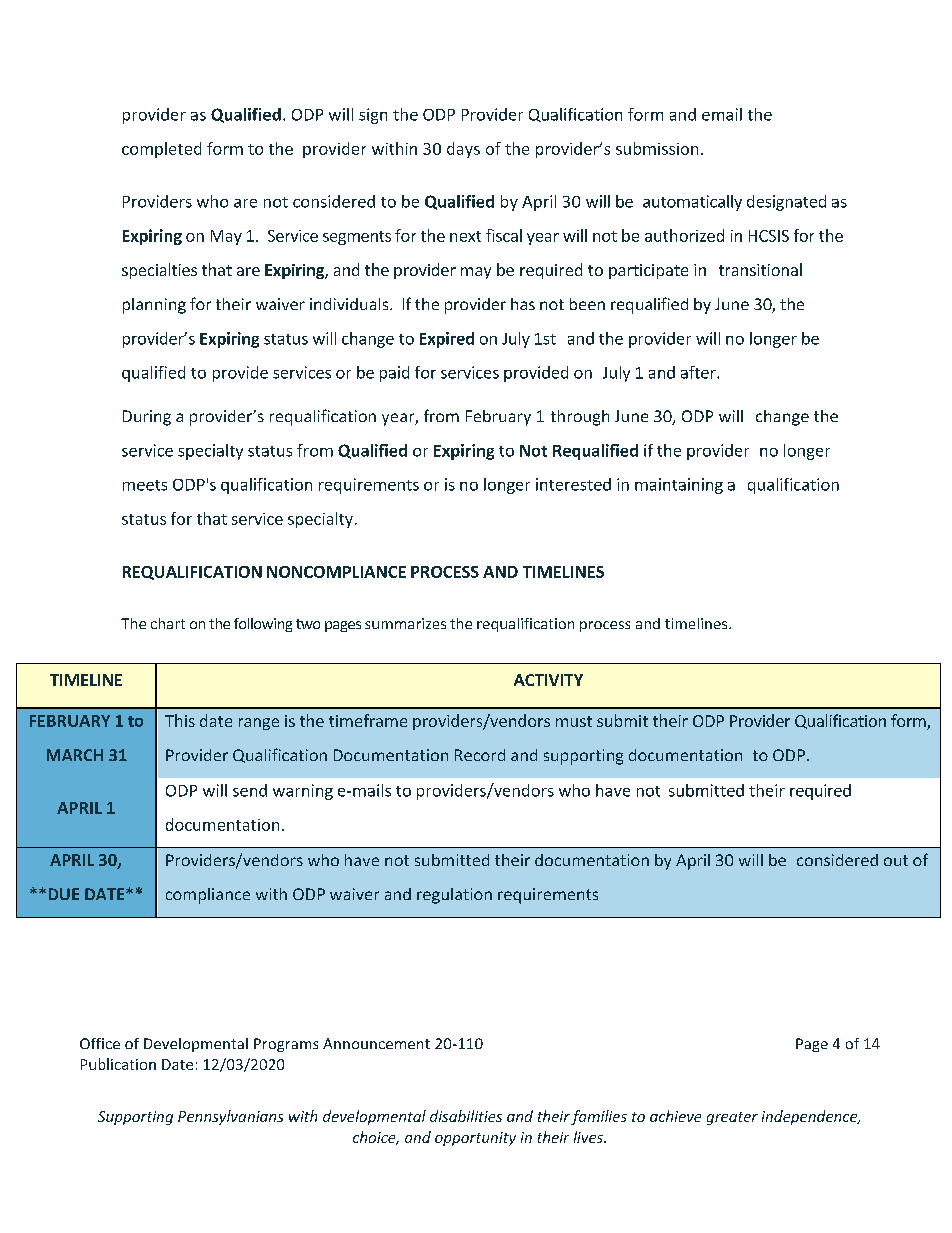 This screenshot has width=952, height=1233. I want to click on completed, so click(161, 150).
